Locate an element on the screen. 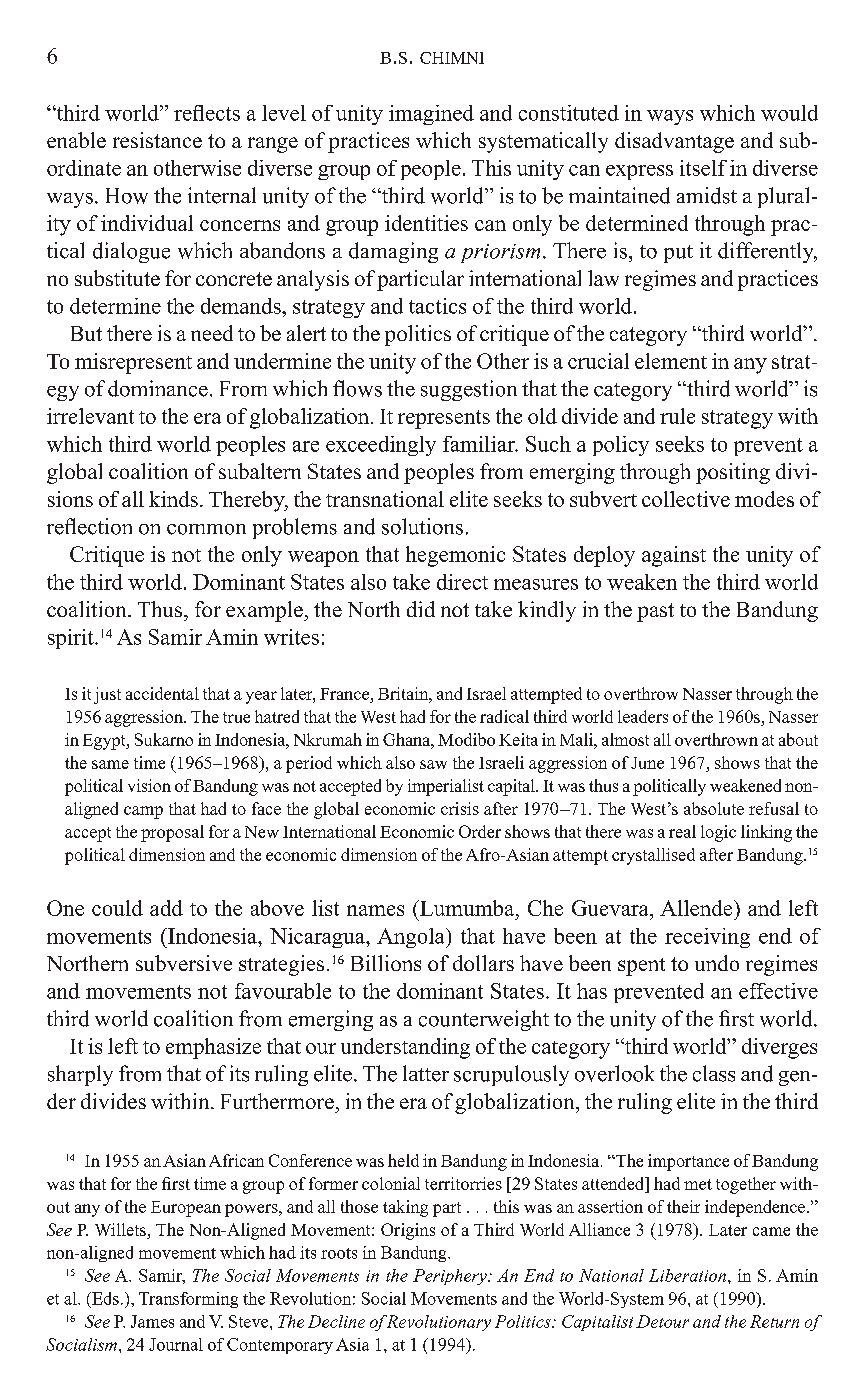  imagined is located at coordinates (431, 115).
